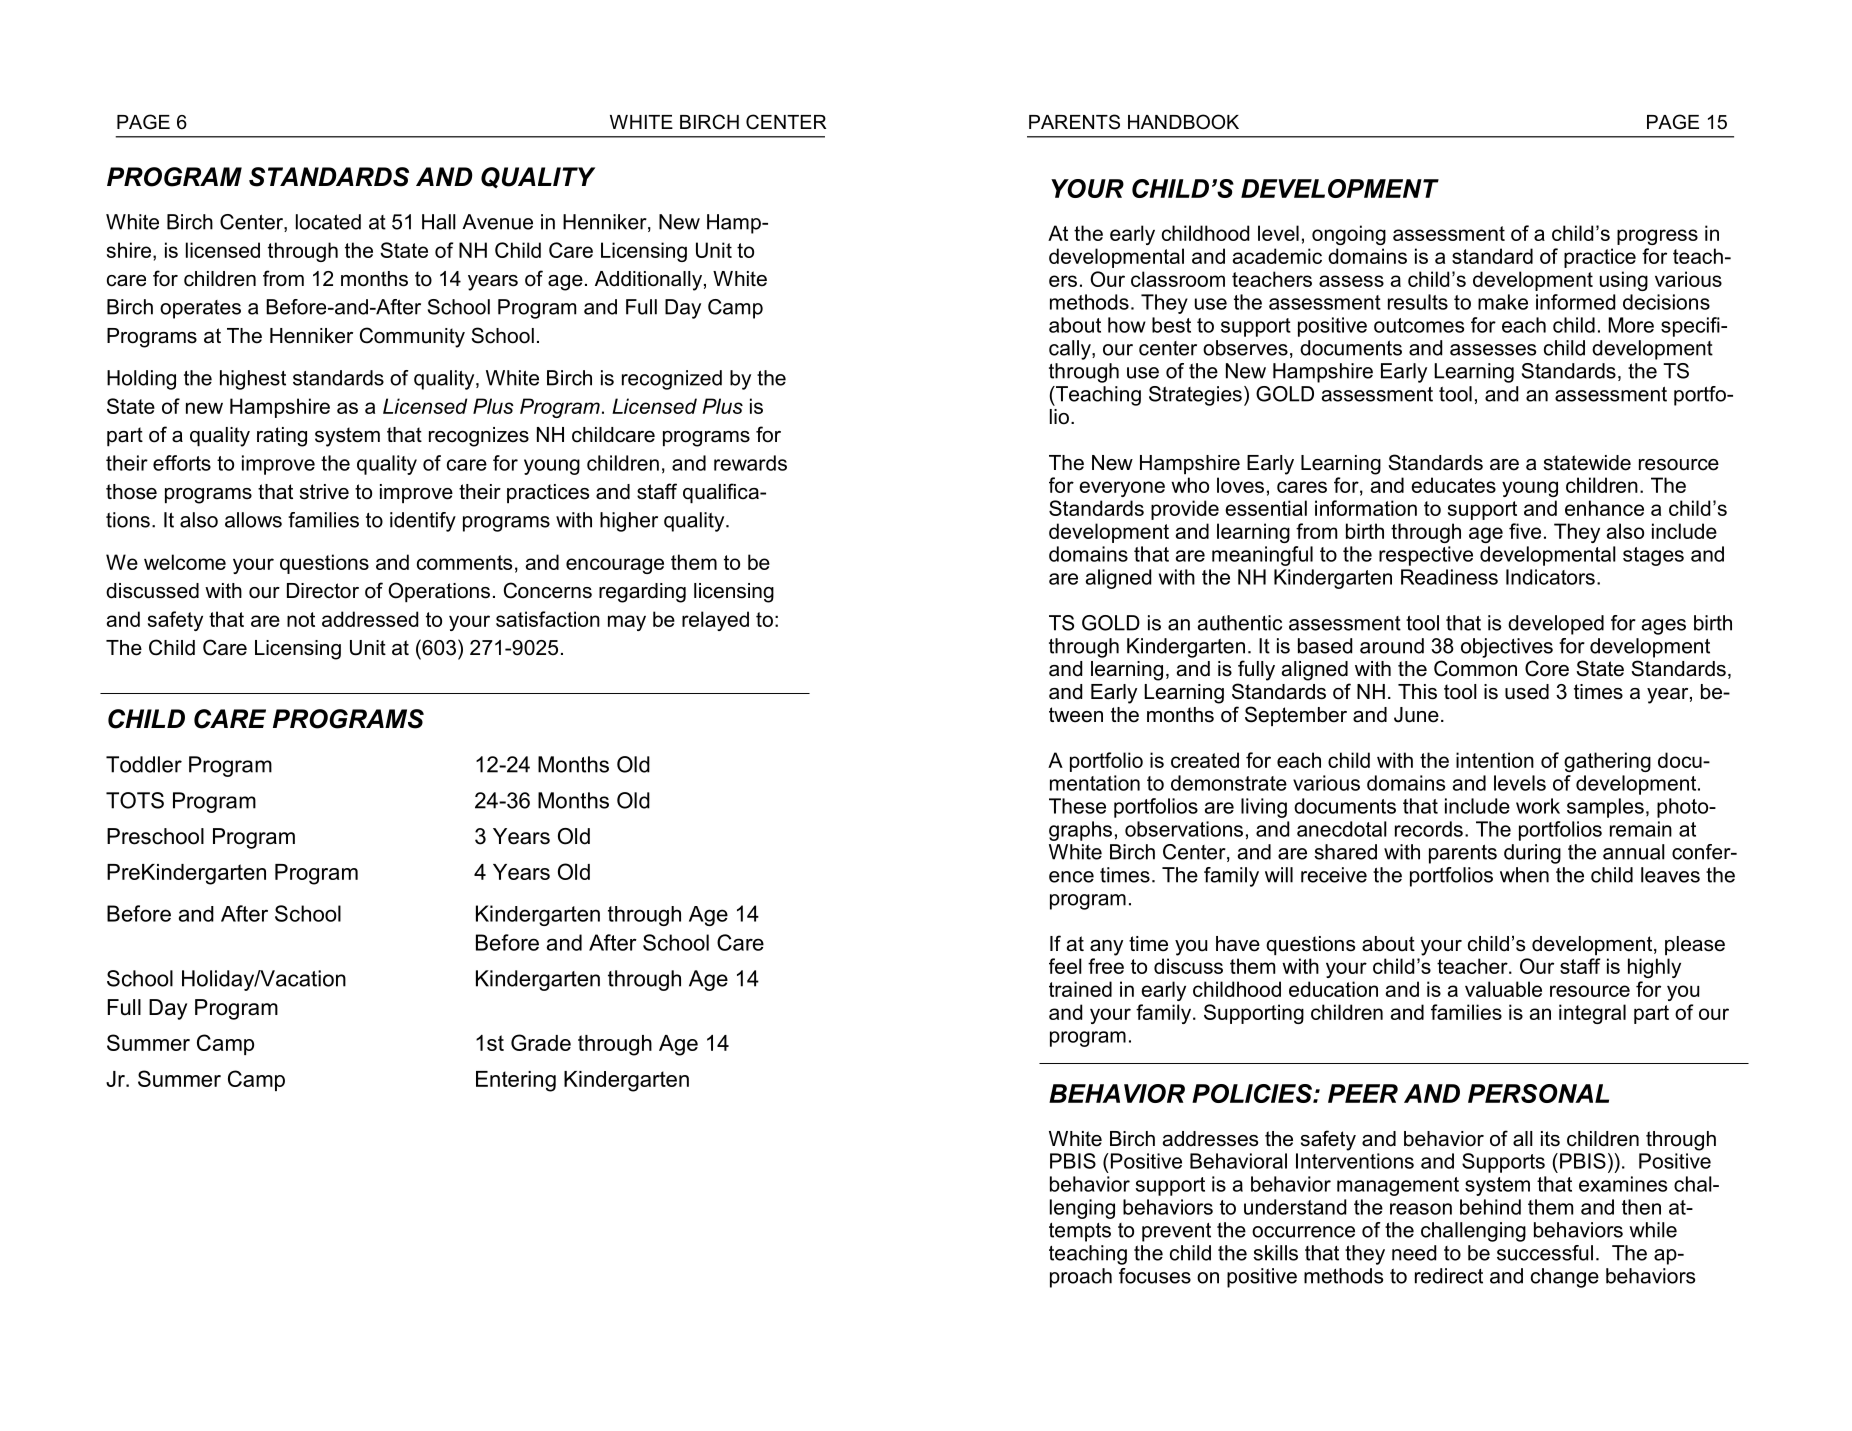 The image size is (1852, 1431). What do you see at coordinates (715, 621) in the image?
I see `relayed` at bounding box center [715, 621].
